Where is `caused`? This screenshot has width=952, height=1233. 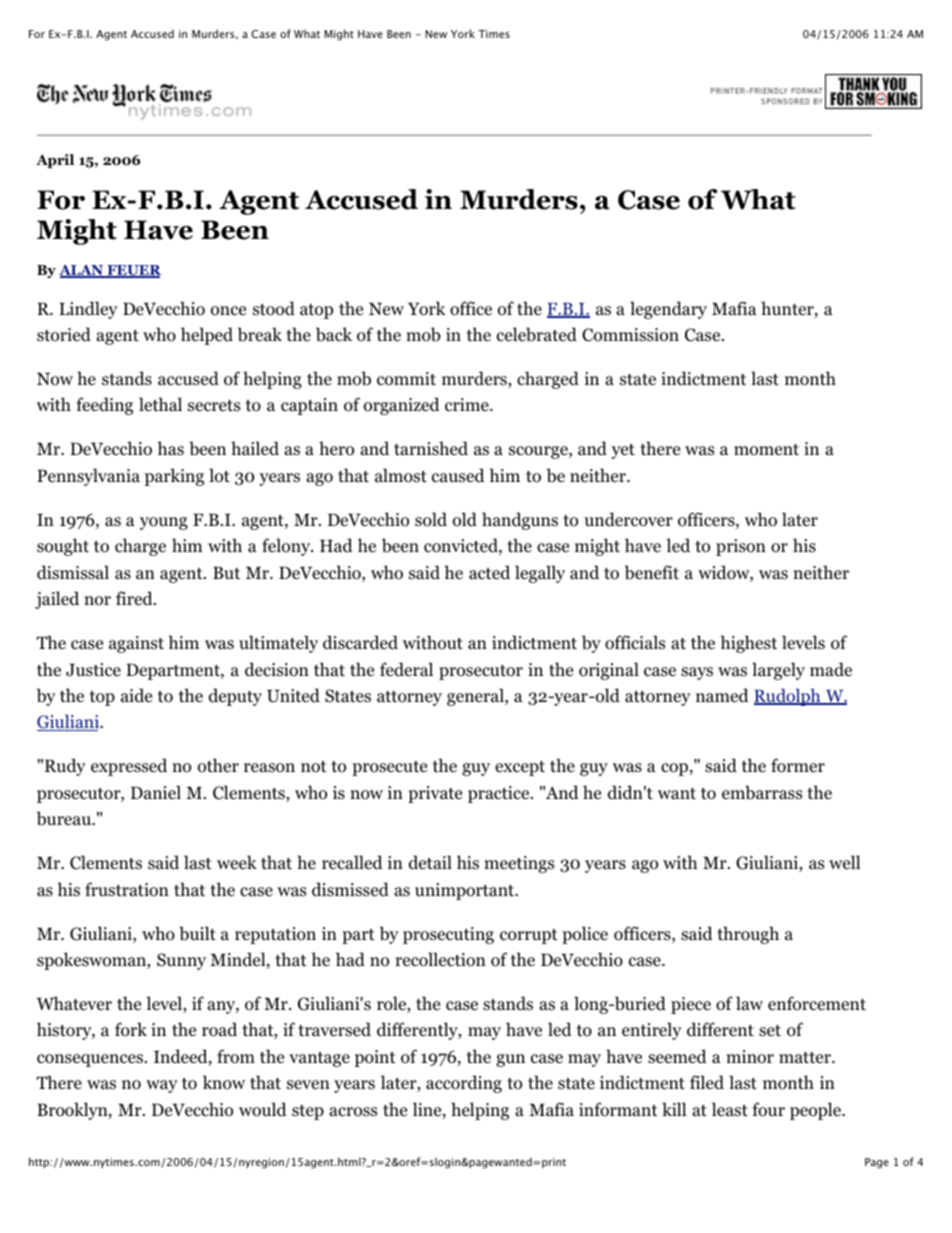 caused is located at coordinates (458, 475).
